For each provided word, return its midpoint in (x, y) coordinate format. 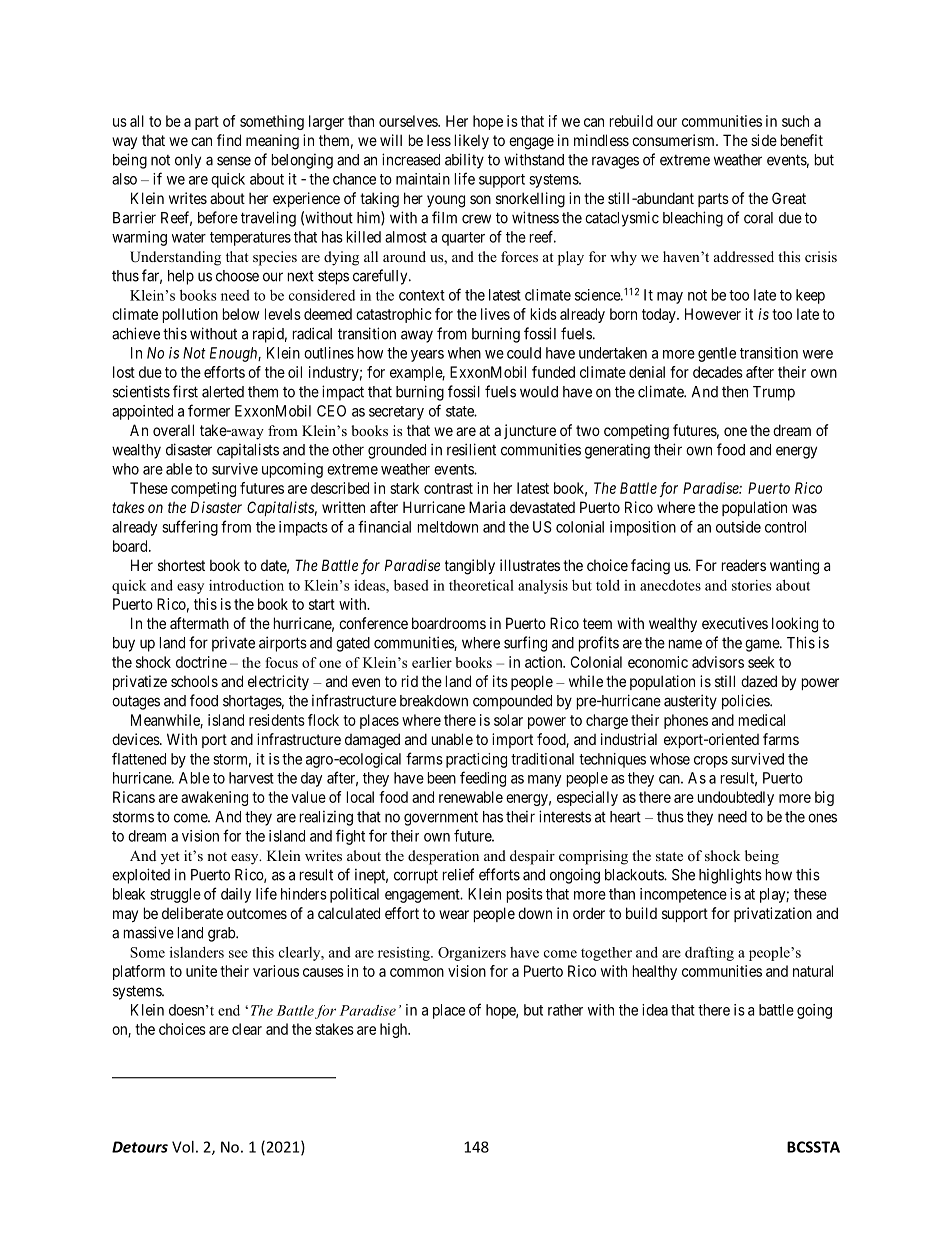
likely (472, 141)
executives (735, 623)
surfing (525, 644)
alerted (223, 392)
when (464, 353)
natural (813, 971)
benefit (802, 140)
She (683, 875)
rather (565, 1010)
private (233, 644)
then (735, 392)
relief (458, 874)
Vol (183, 1147)
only (188, 161)
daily (236, 895)
